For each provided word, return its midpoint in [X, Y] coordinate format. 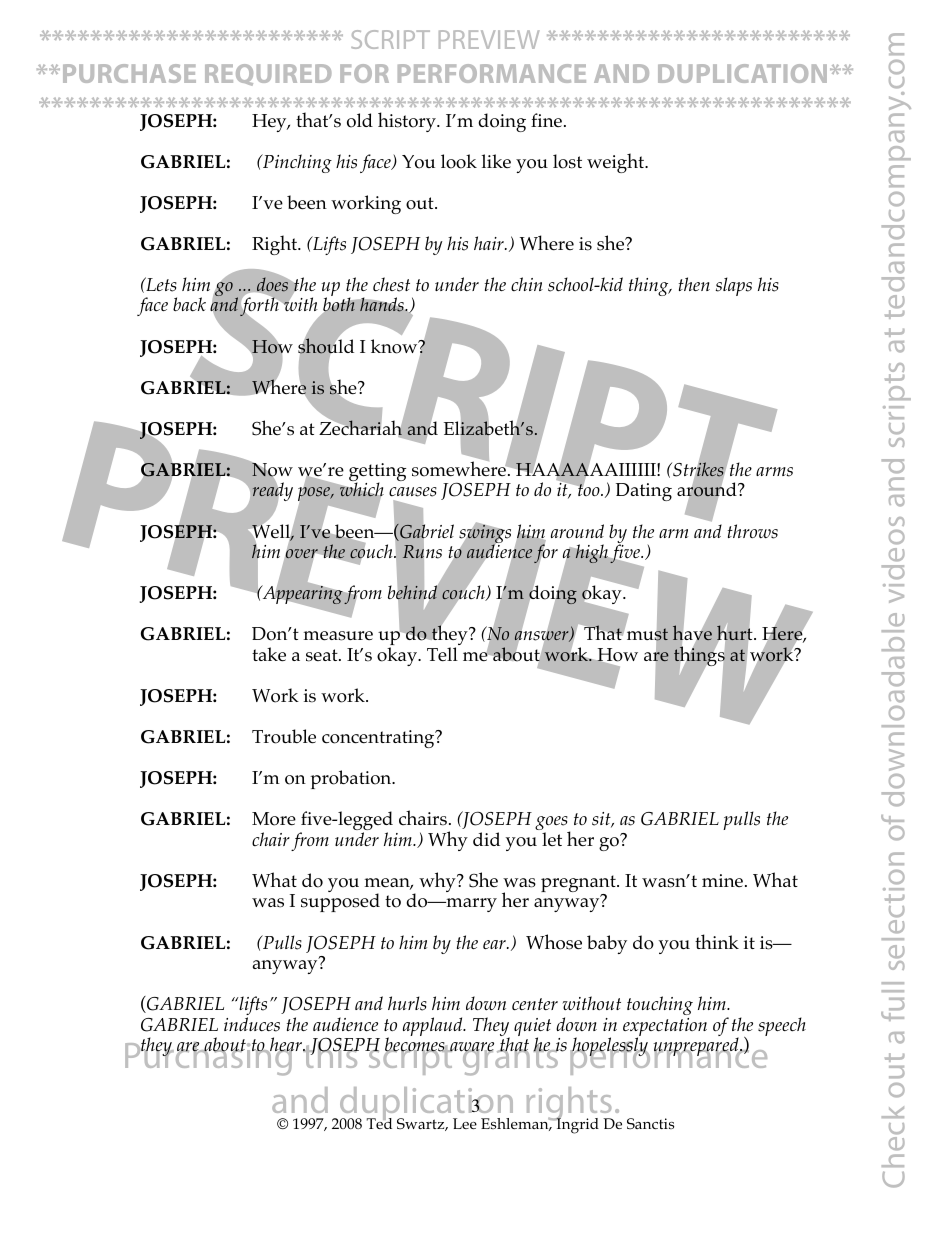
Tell [442, 654]
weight [617, 163]
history [408, 122]
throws [753, 531]
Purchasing [209, 1058]
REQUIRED [268, 75]
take [269, 654]
